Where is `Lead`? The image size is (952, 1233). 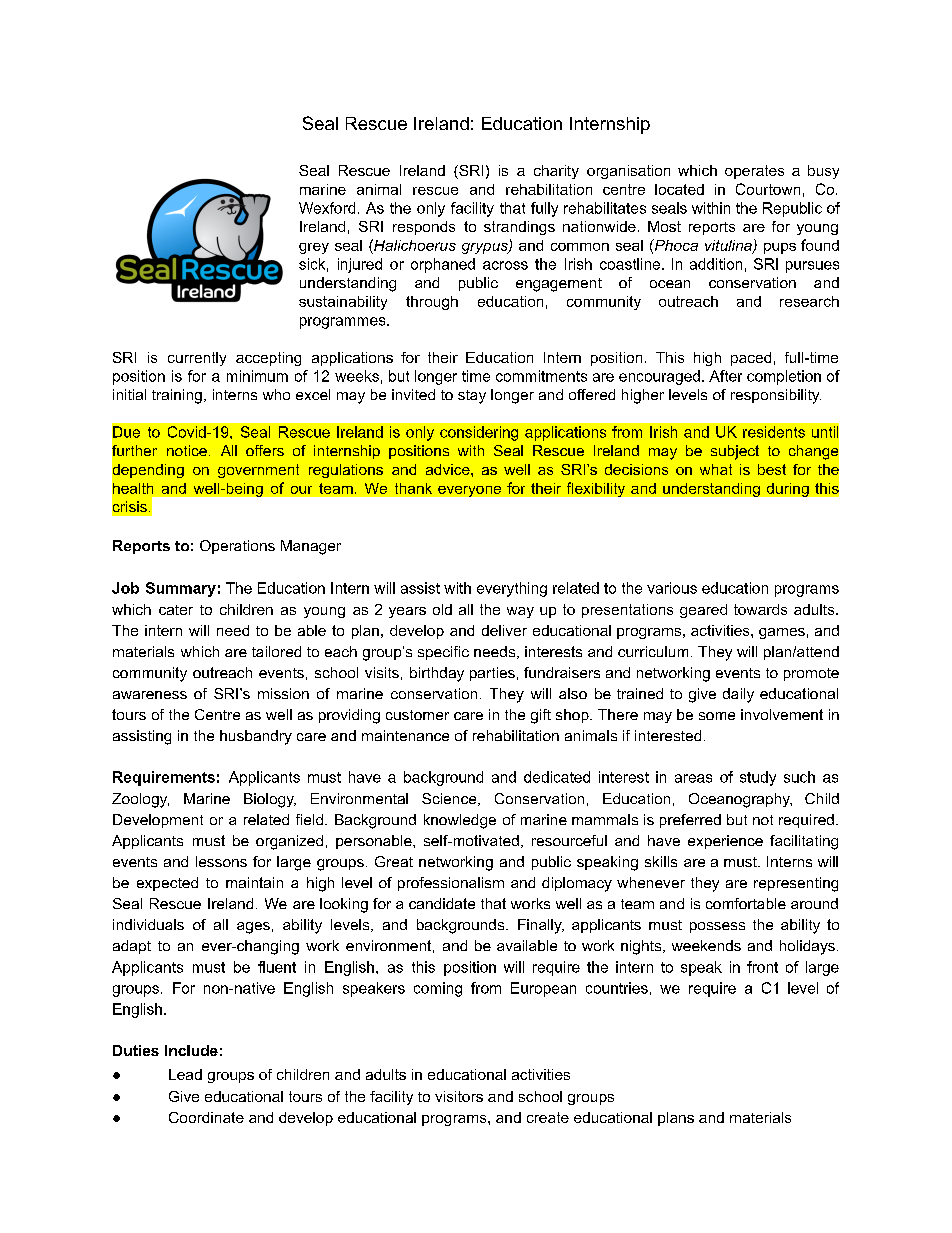
Lead is located at coordinates (185, 1074).
